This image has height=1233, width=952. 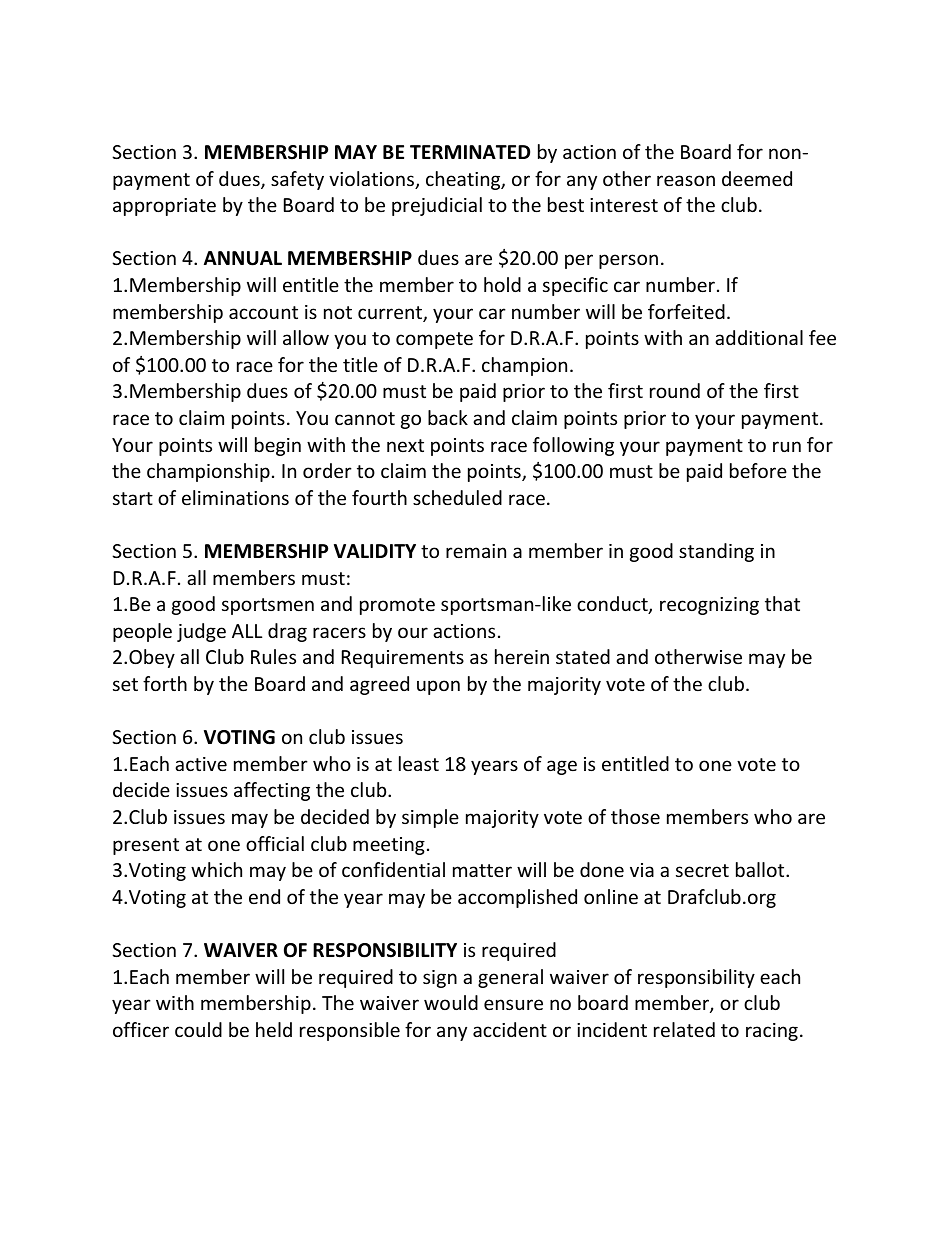 I want to click on racing, so click(x=772, y=1032).
